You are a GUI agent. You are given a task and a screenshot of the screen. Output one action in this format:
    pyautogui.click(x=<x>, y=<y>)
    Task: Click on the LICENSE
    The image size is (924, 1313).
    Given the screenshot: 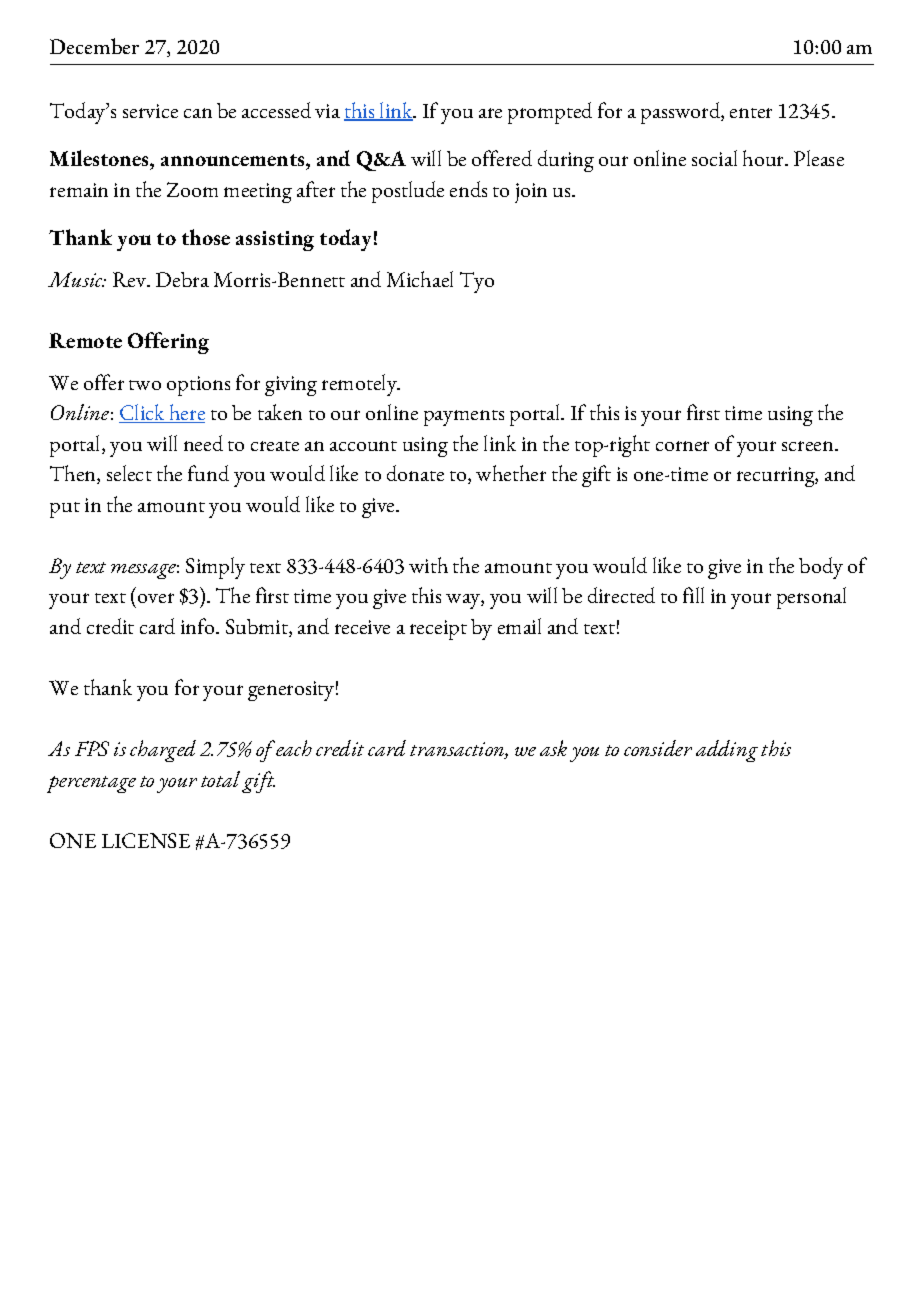 What is the action you would take?
    pyautogui.click(x=146, y=840)
